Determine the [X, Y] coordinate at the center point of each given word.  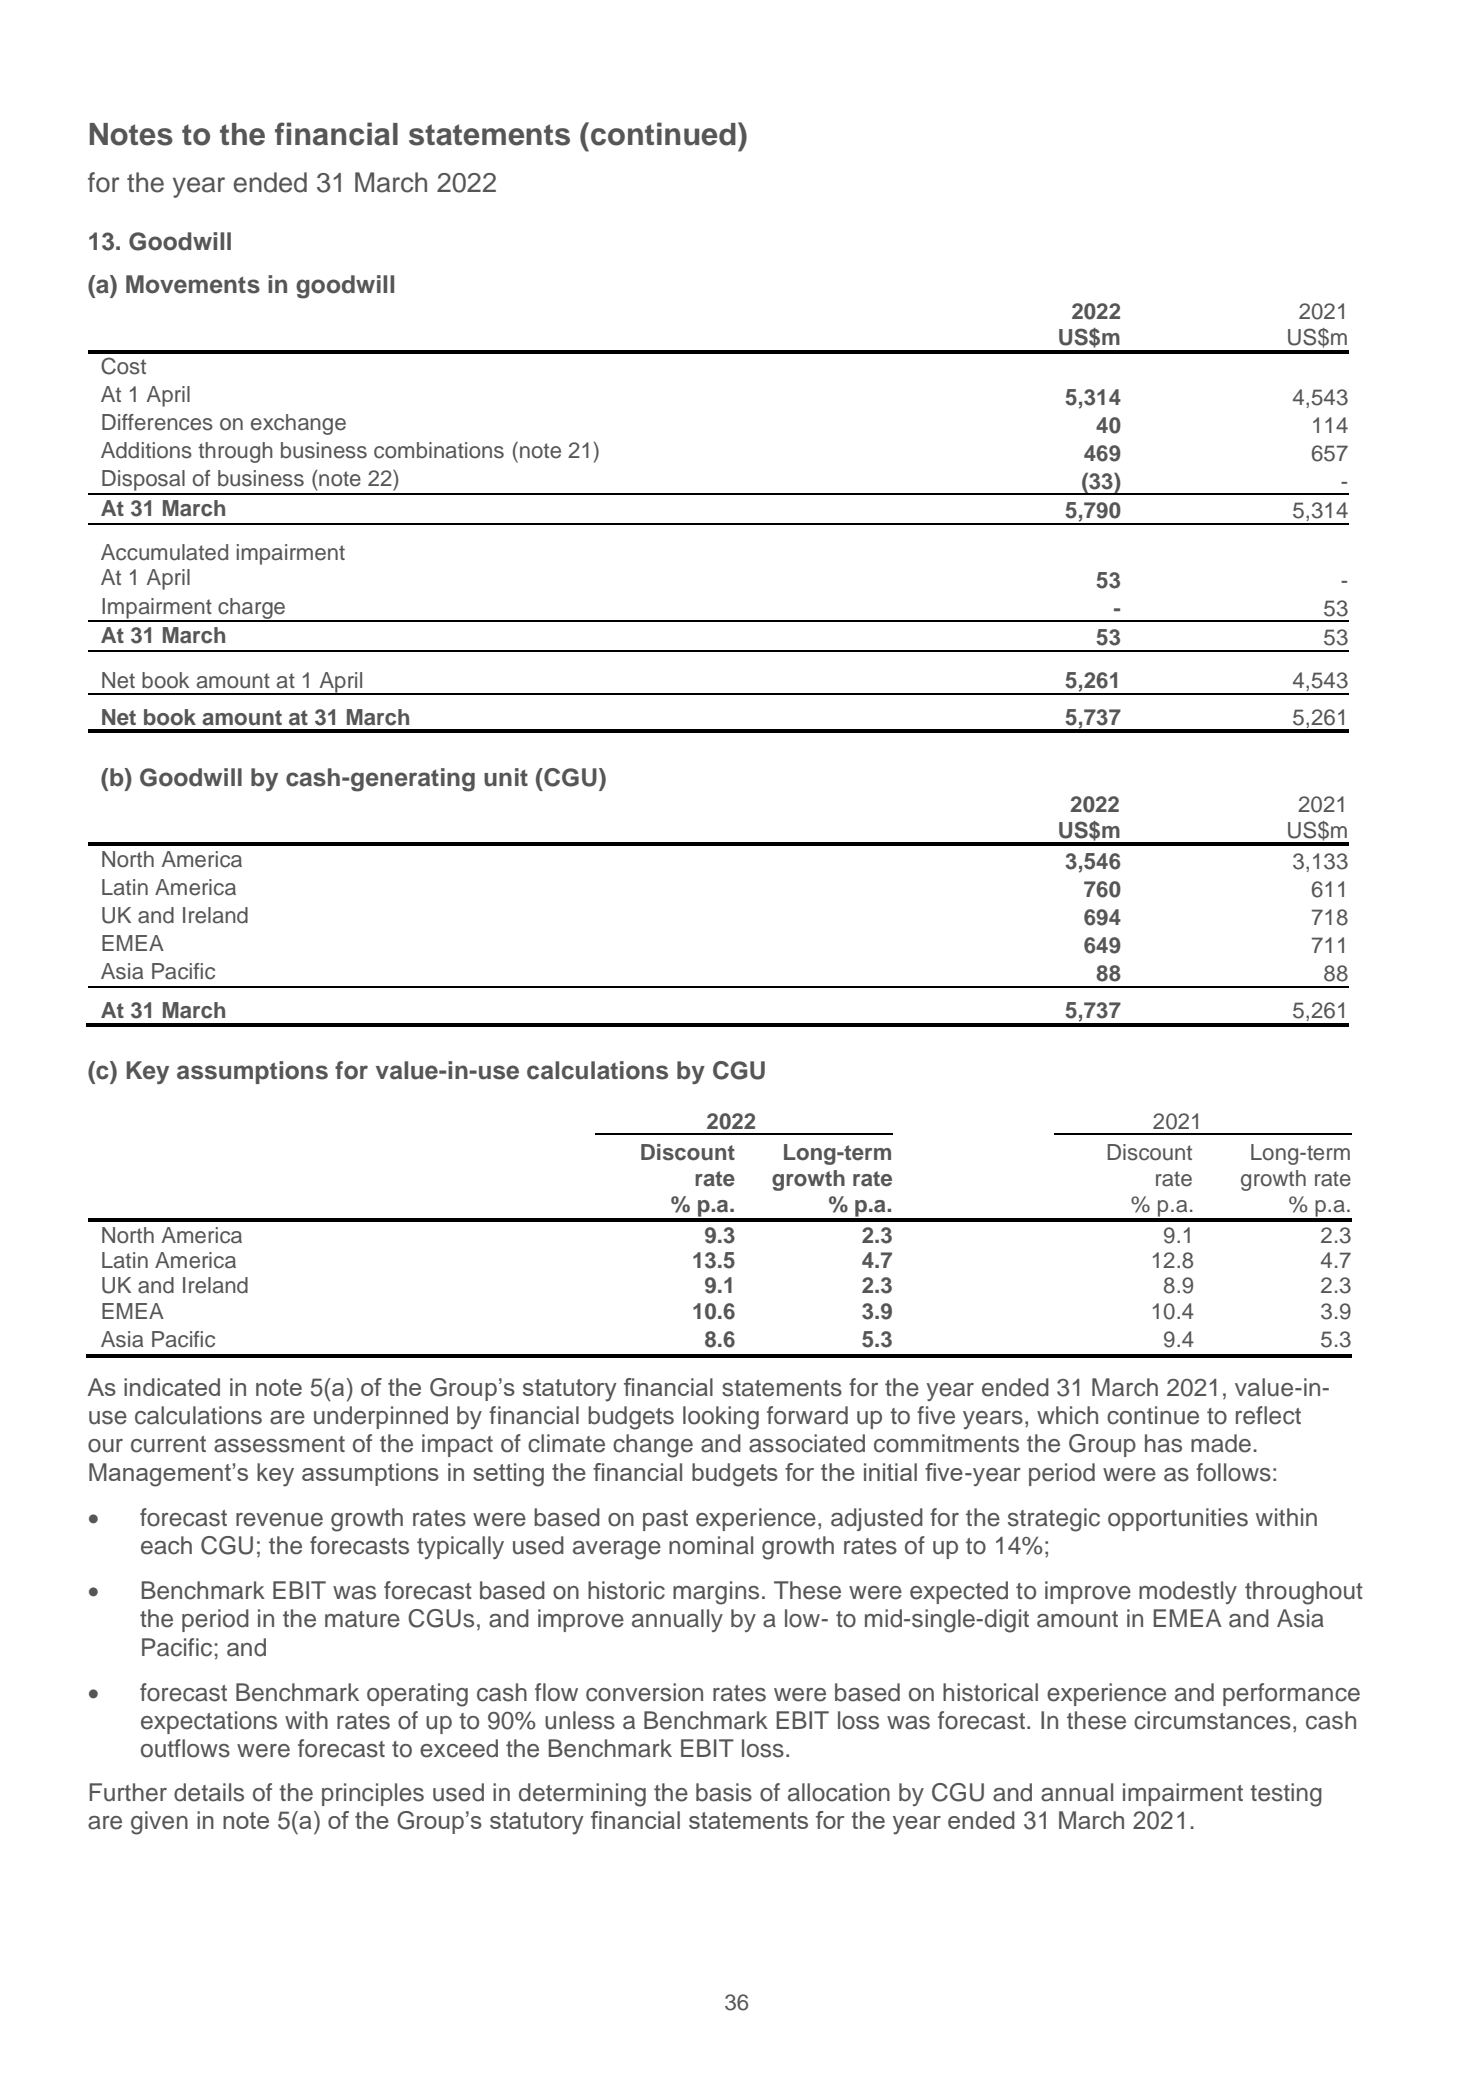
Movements [193, 284]
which [1067, 1415]
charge [252, 609]
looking [721, 1418]
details [209, 1792]
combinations [439, 450]
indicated [172, 1387]
